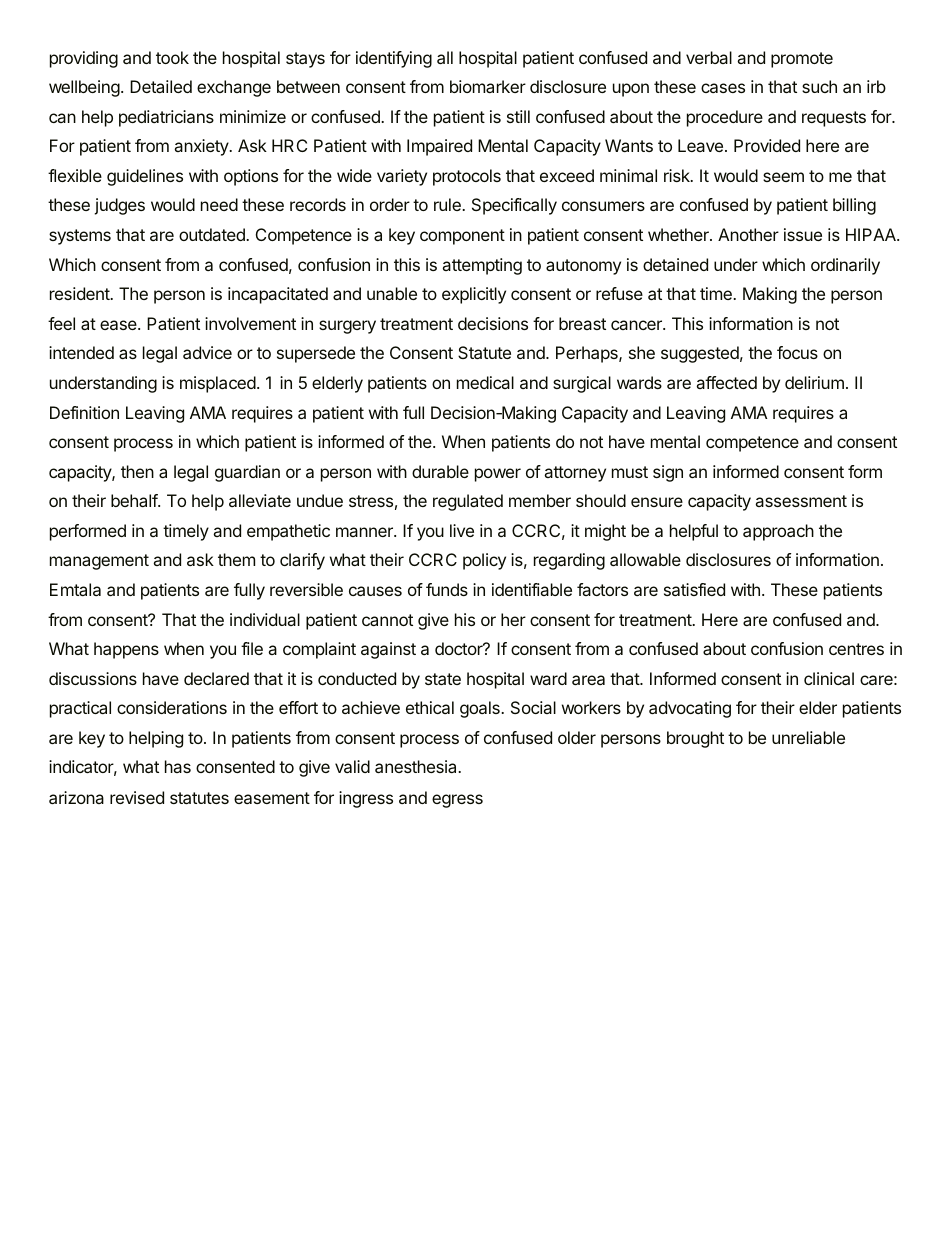 The height and width of the page is (1233, 952). What do you see at coordinates (474, 295) in the page?
I see `explicitly` at bounding box center [474, 295].
